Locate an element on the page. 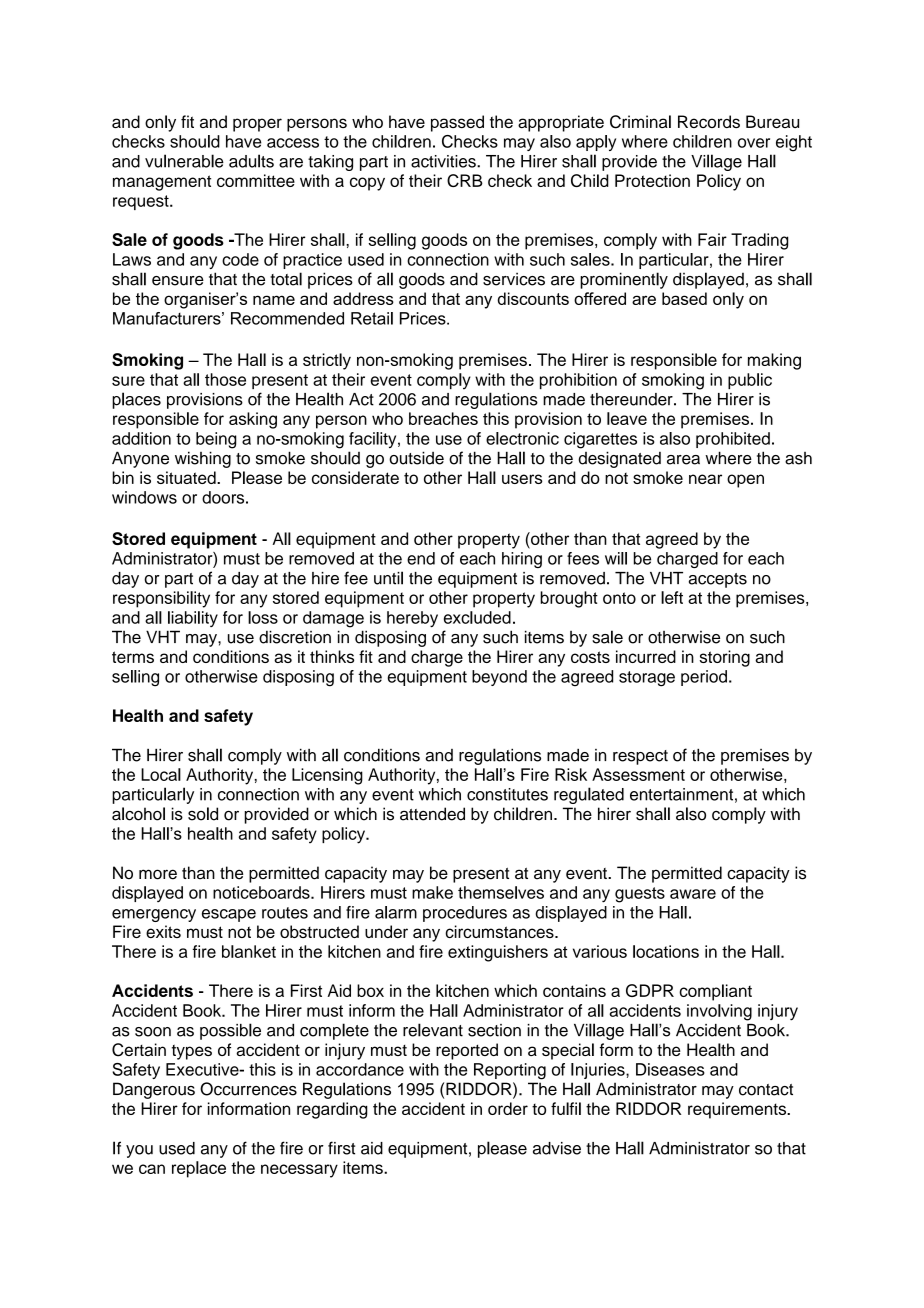  replace is located at coordinates (199, 1169).
